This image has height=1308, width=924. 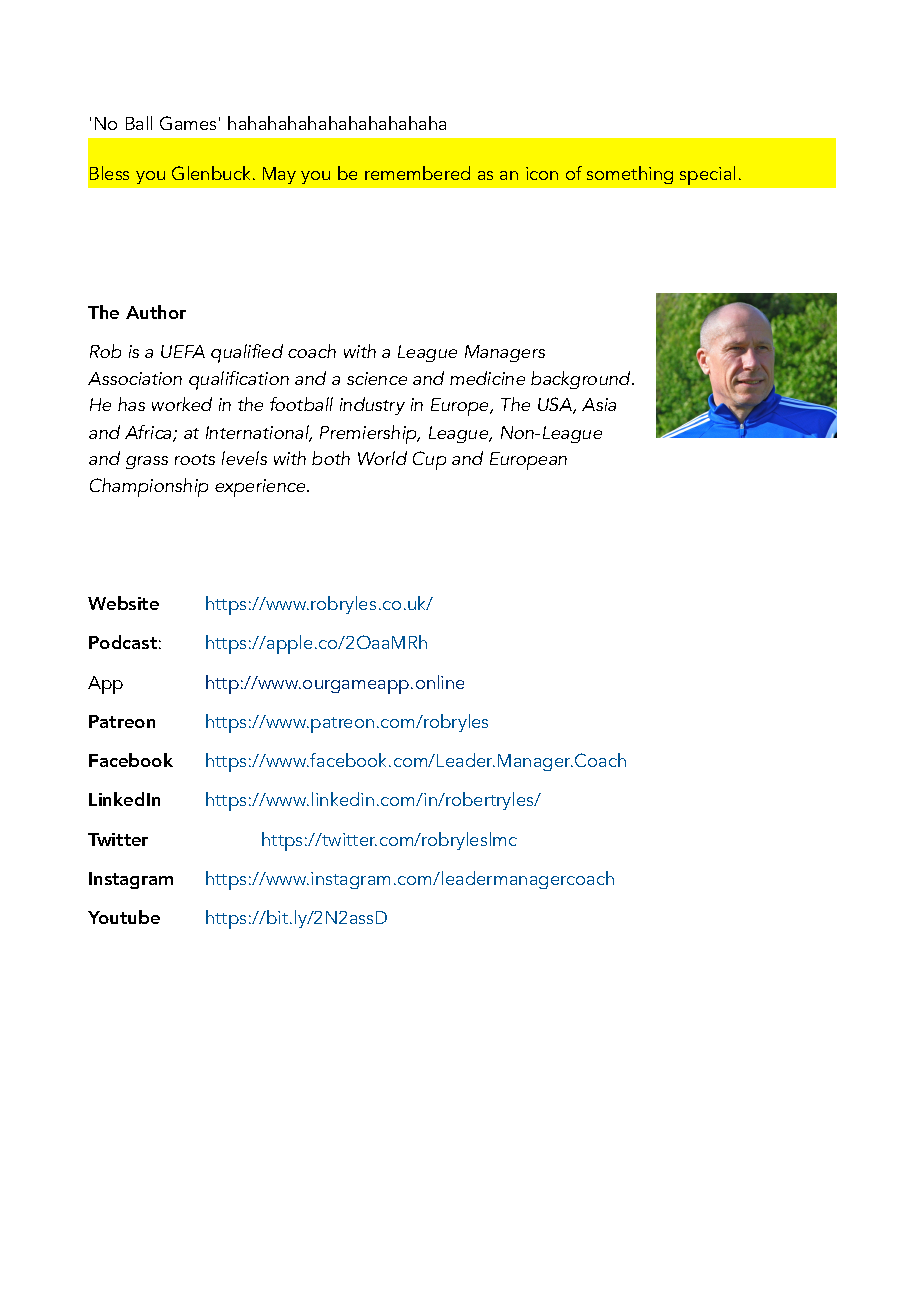 What do you see at coordinates (182, 404) in the image?
I see `worked` at bounding box center [182, 404].
